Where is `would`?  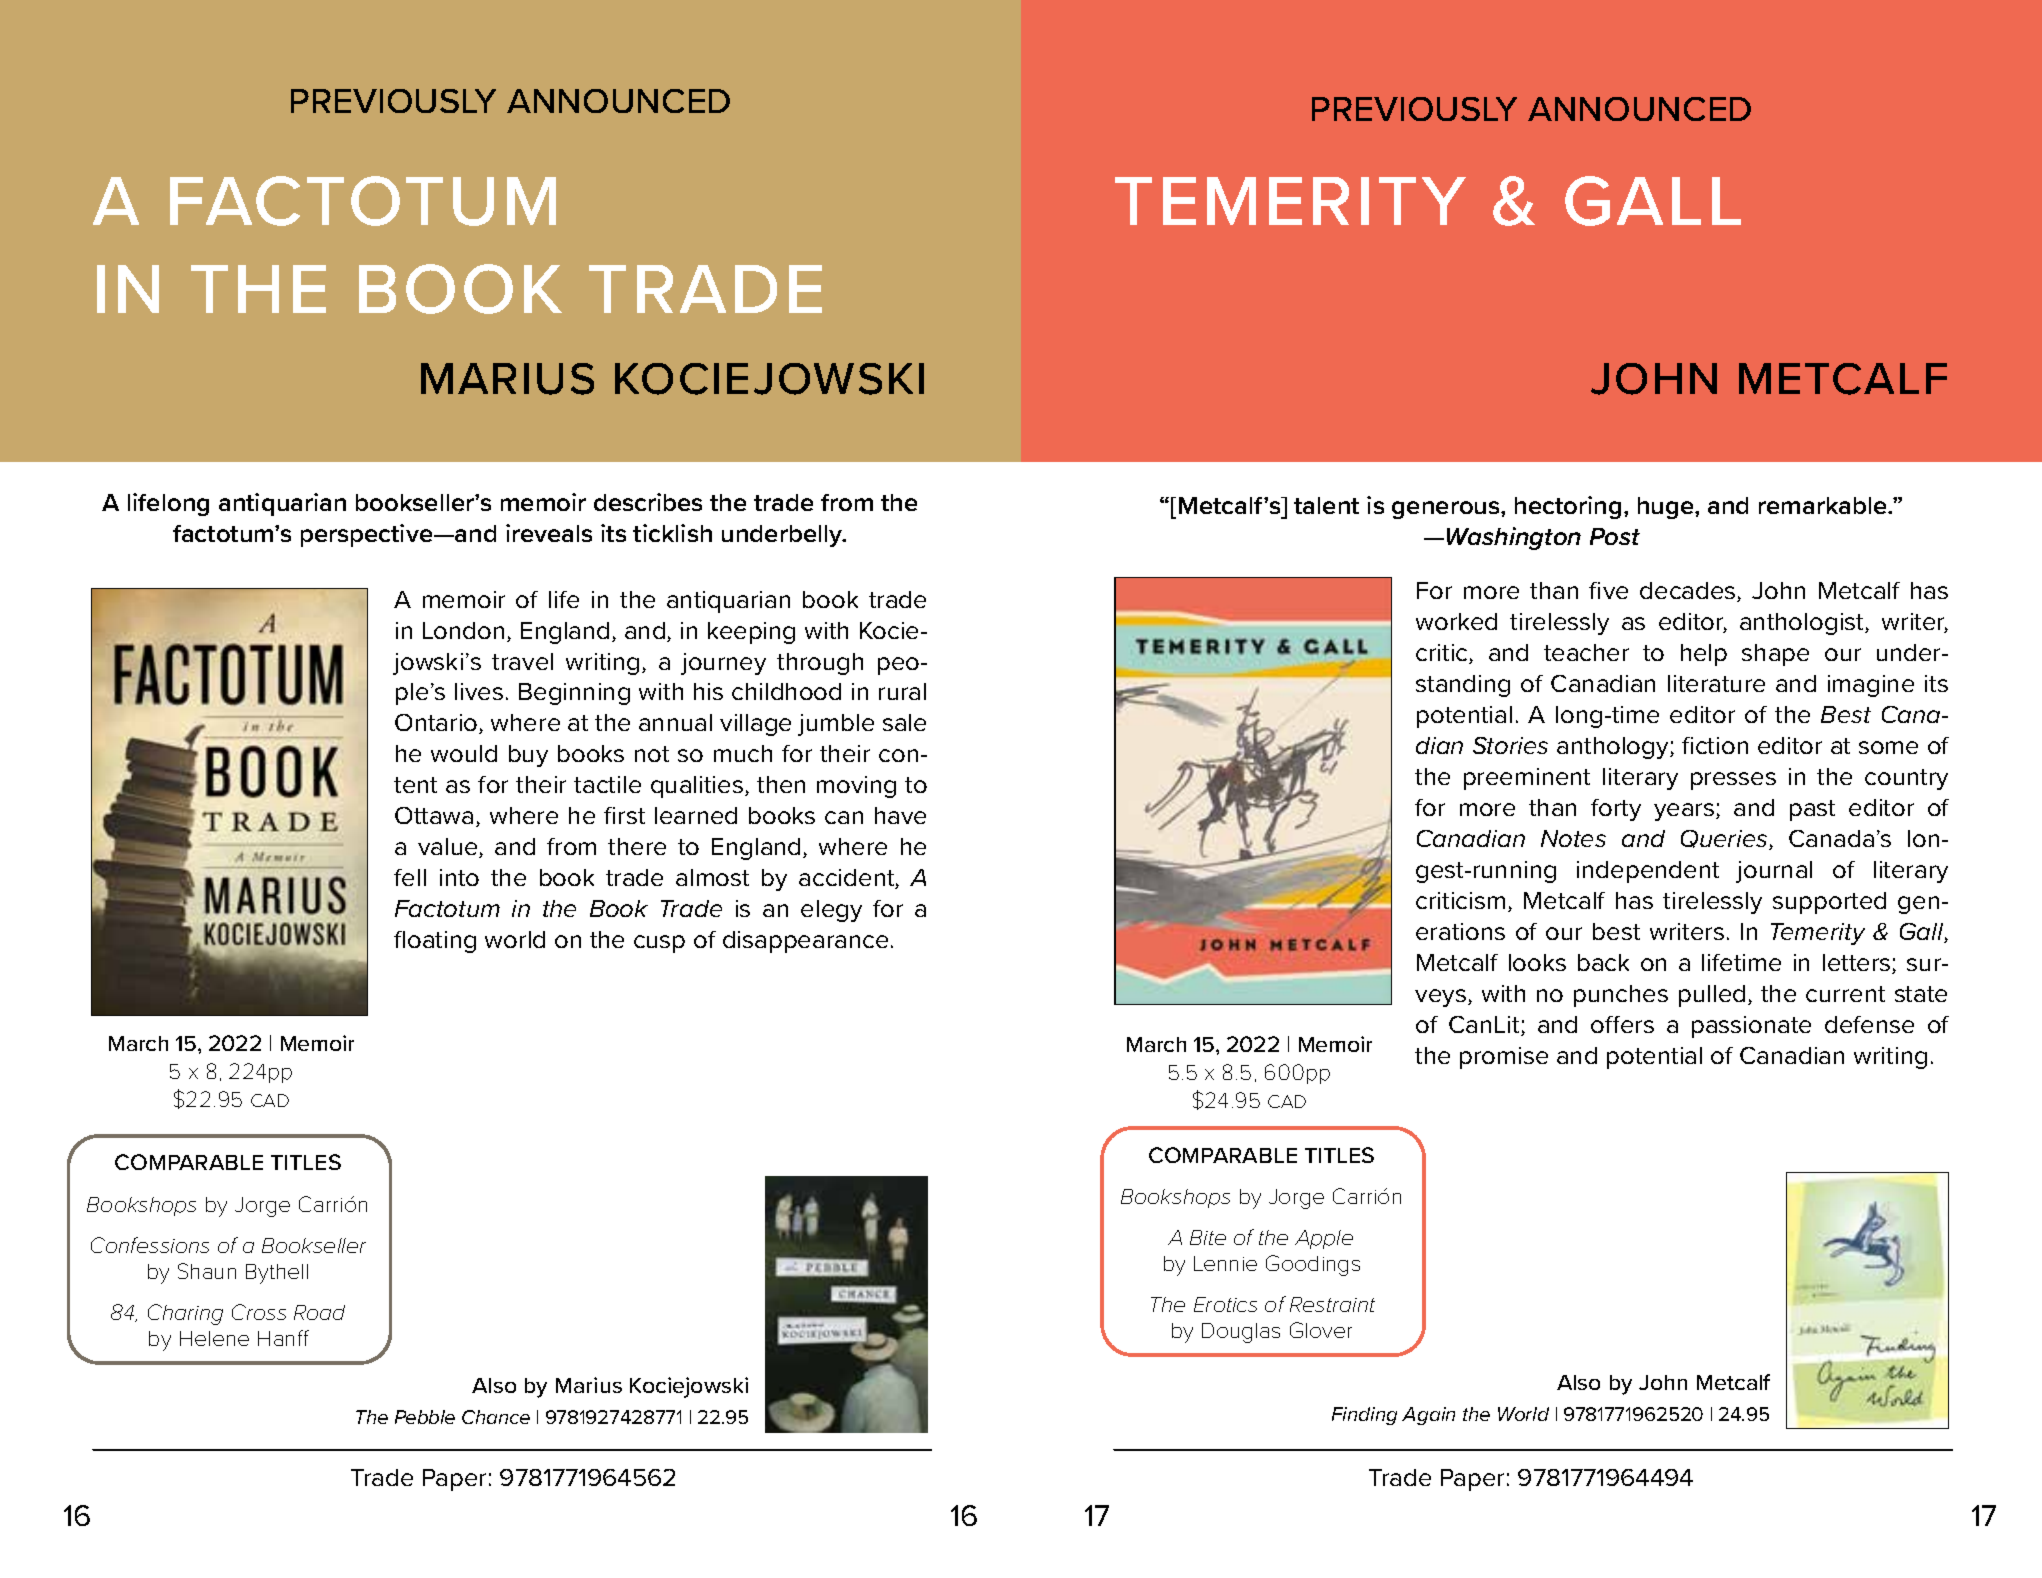
would is located at coordinates (464, 753).
